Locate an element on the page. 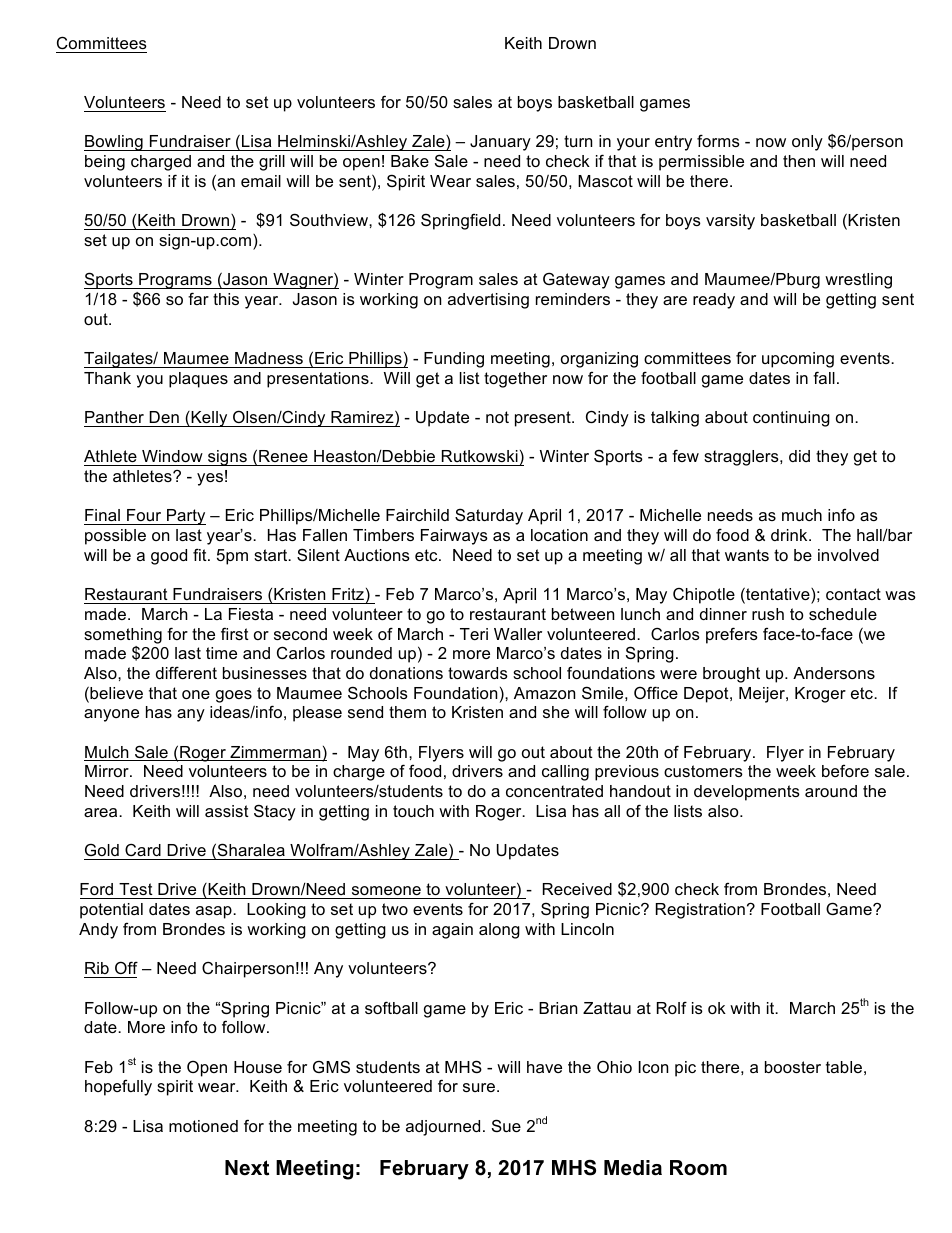 The width and height of the page is (952, 1233). assist is located at coordinates (227, 811).
